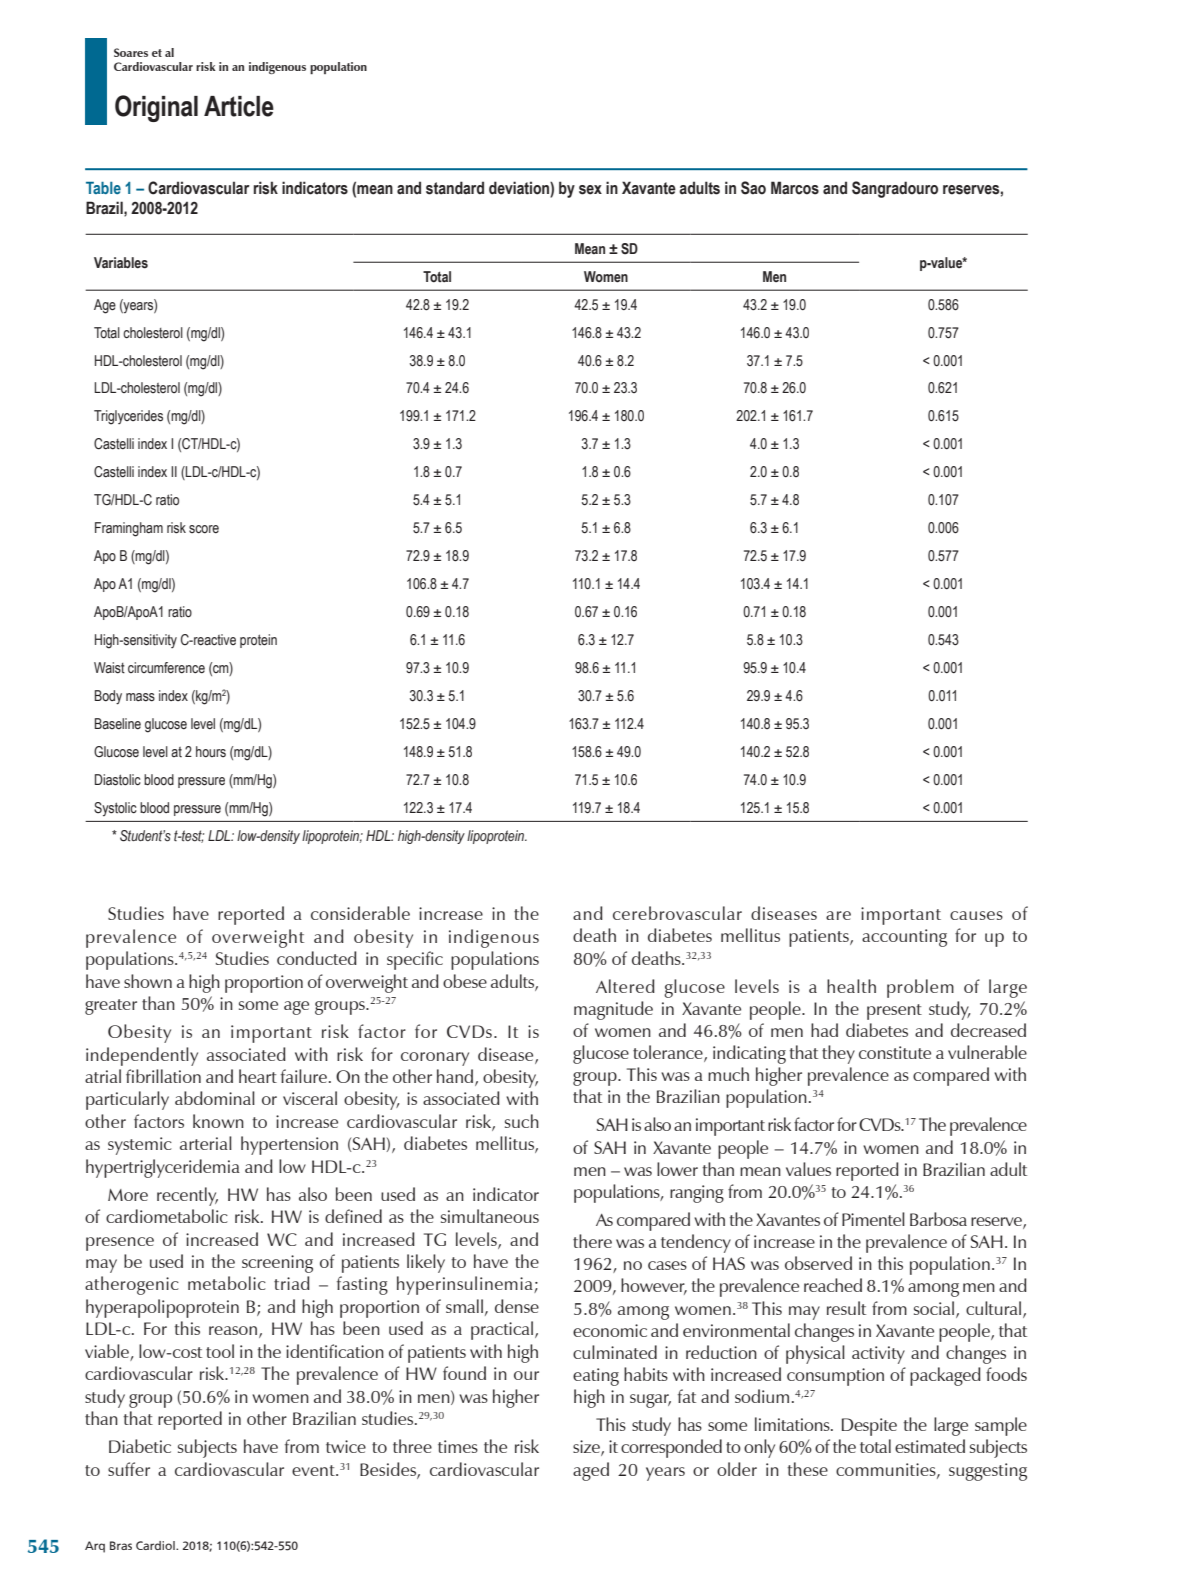  What do you see at coordinates (613, 1010) in the screenshot?
I see `magnitude` at bounding box center [613, 1010].
